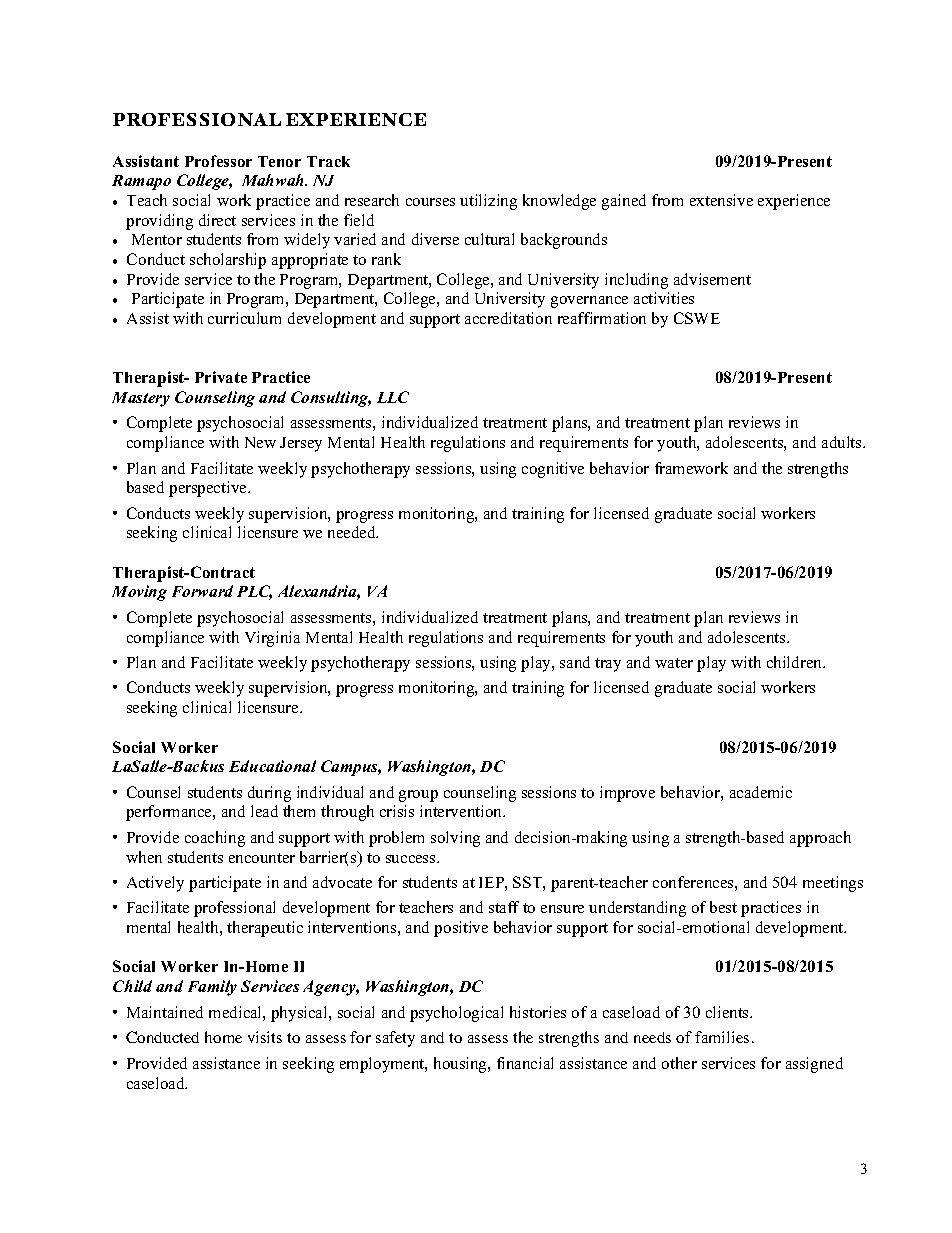 The image size is (952, 1233). What do you see at coordinates (218, 161) in the page?
I see `Professor` at bounding box center [218, 161].
